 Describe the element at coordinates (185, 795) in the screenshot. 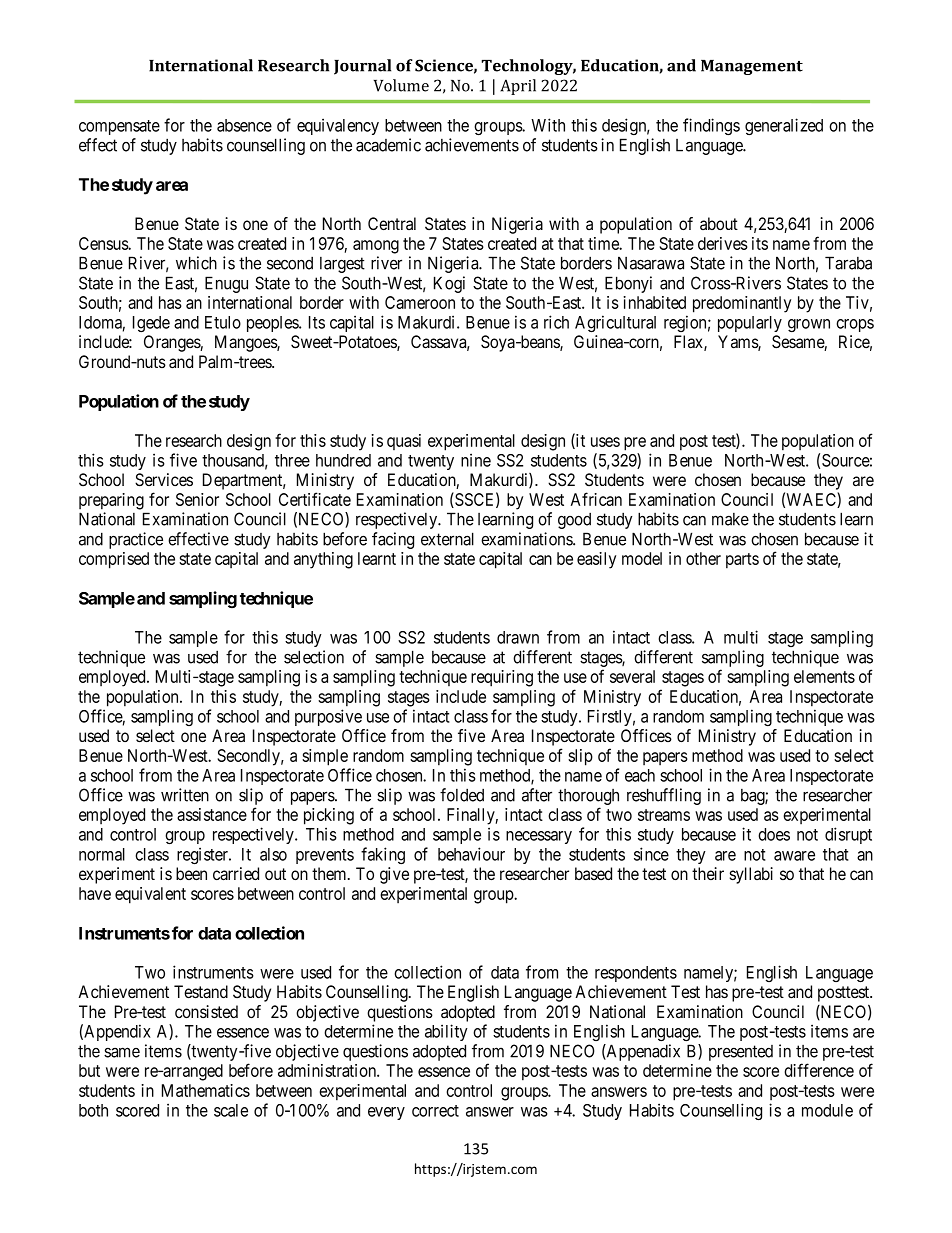

I see `written` at that location.
